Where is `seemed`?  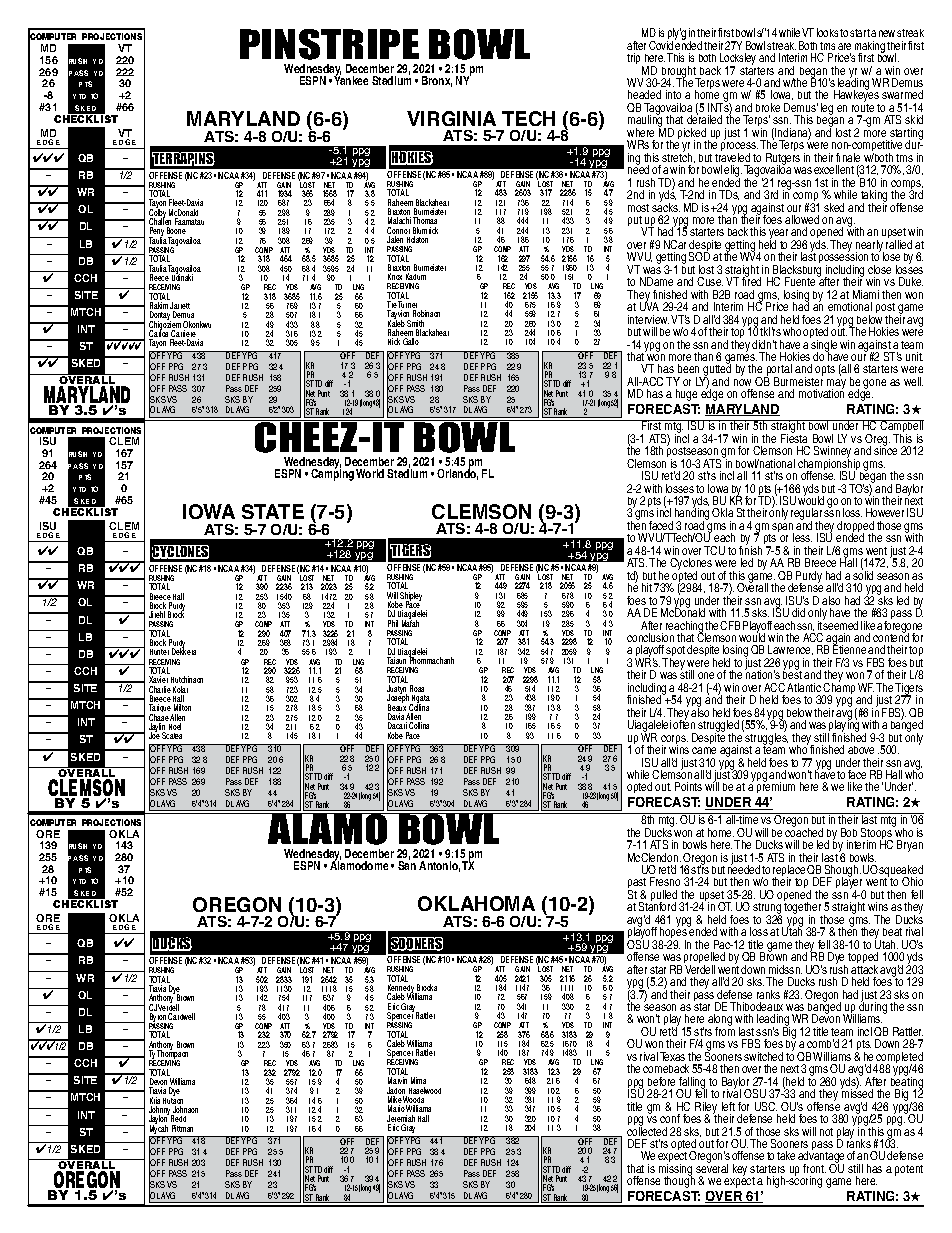
seemed is located at coordinates (840, 624).
